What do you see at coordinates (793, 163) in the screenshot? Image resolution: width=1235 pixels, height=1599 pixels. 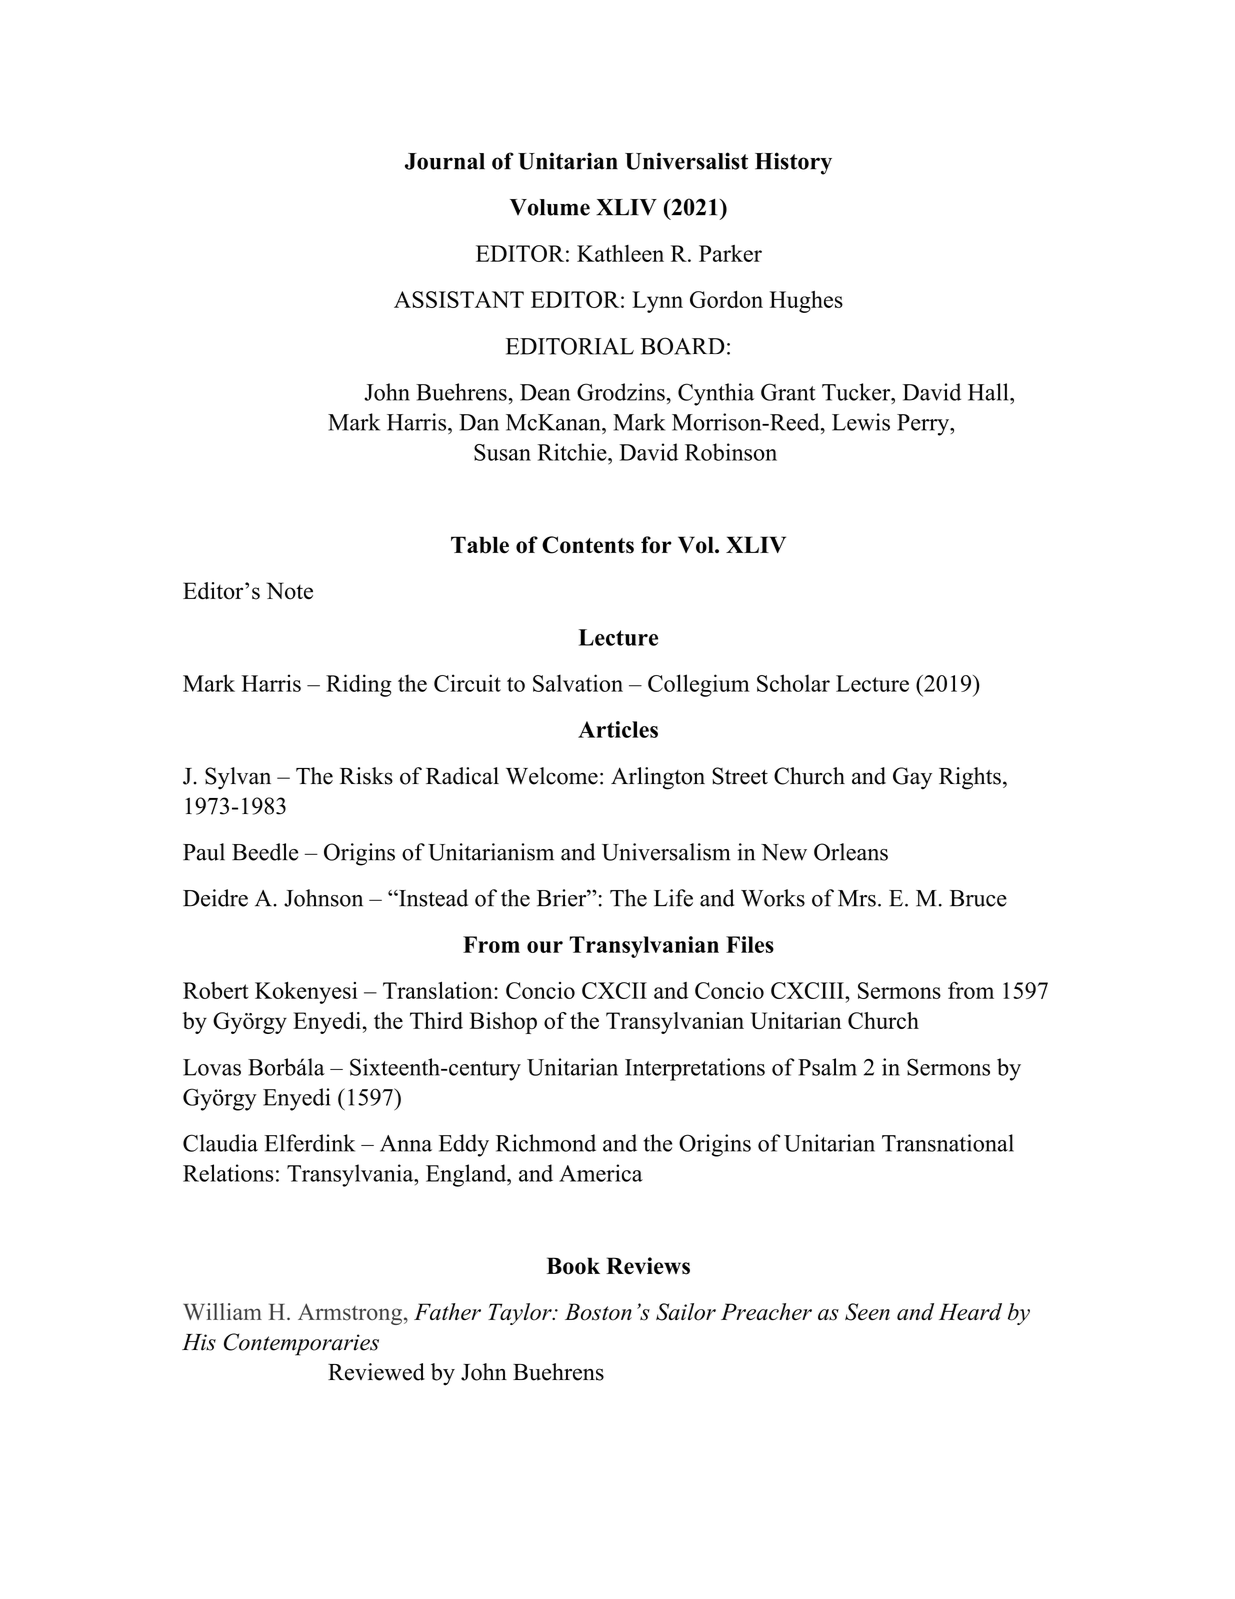 I see `History` at bounding box center [793, 163].
